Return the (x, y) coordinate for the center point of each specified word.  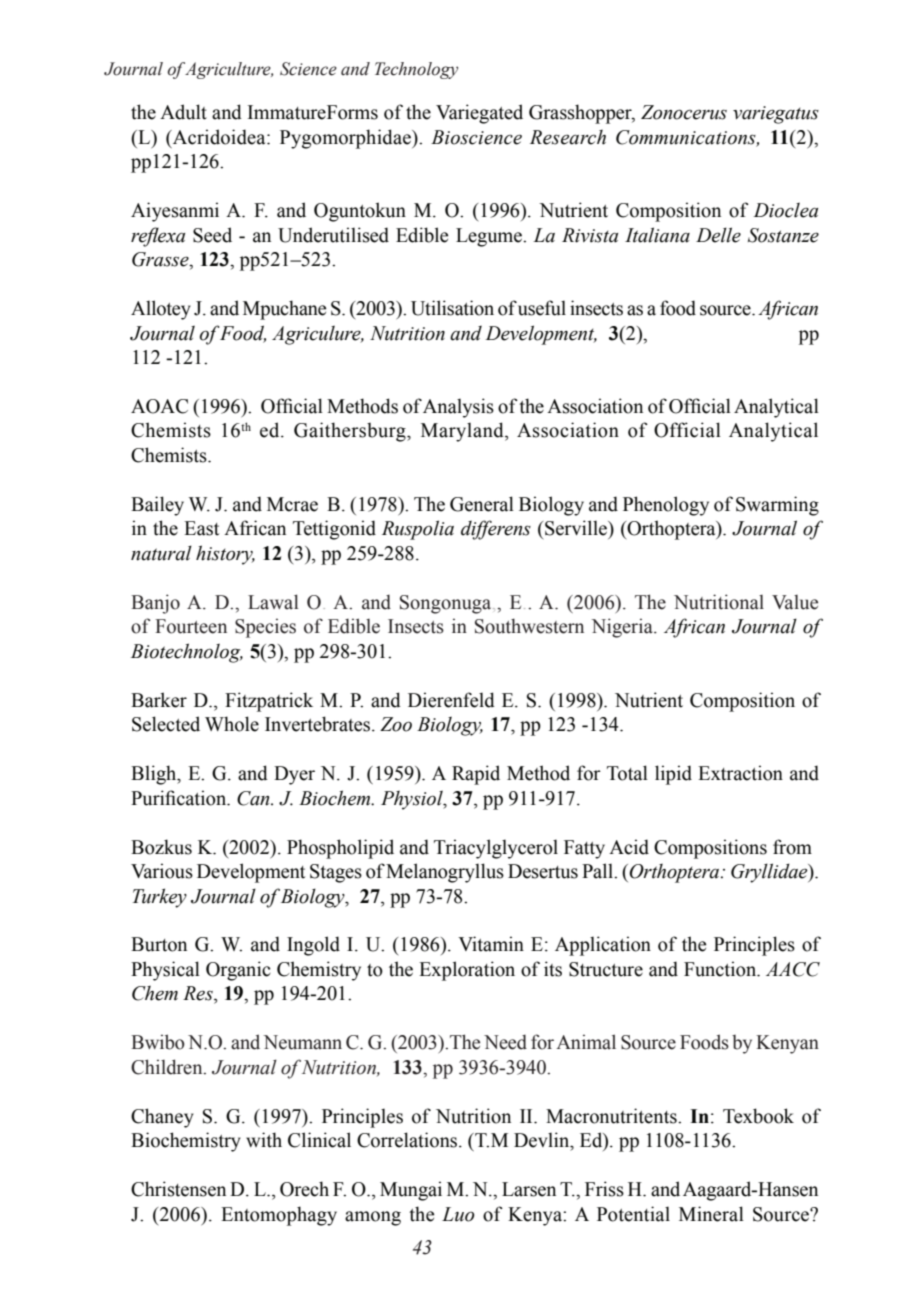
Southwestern (529, 626)
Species (265, 628)
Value (795, 602)
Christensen (178, 1189)
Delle (718, 235)
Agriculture (228, 70)
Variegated (479, 114)
